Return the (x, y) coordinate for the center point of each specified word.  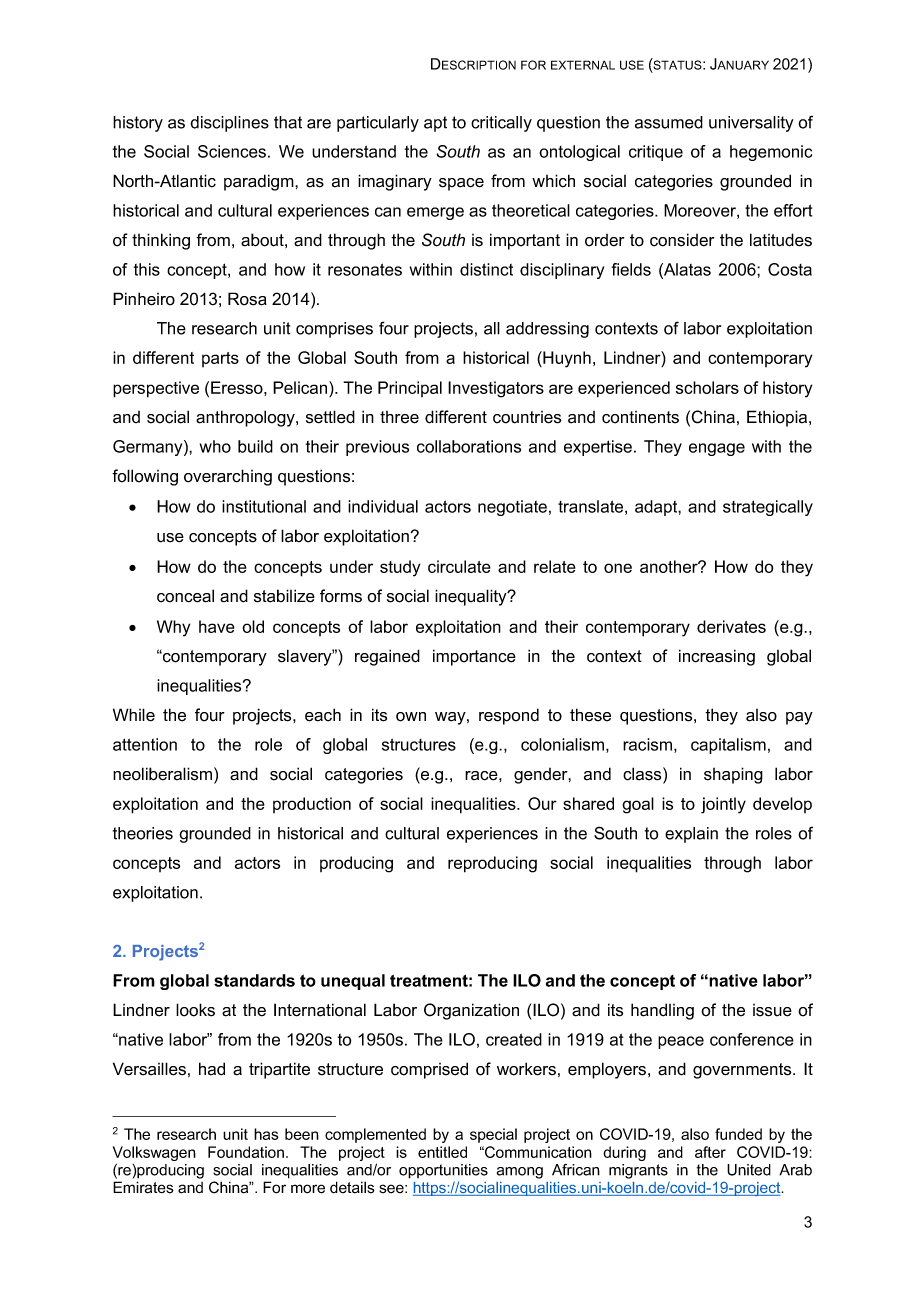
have (217, 626)
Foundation (246, 1152)
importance (474, 657)
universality (751, 124)
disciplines (229, 124)
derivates (731, 626)
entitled (442, 1152)
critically (501, 124)
